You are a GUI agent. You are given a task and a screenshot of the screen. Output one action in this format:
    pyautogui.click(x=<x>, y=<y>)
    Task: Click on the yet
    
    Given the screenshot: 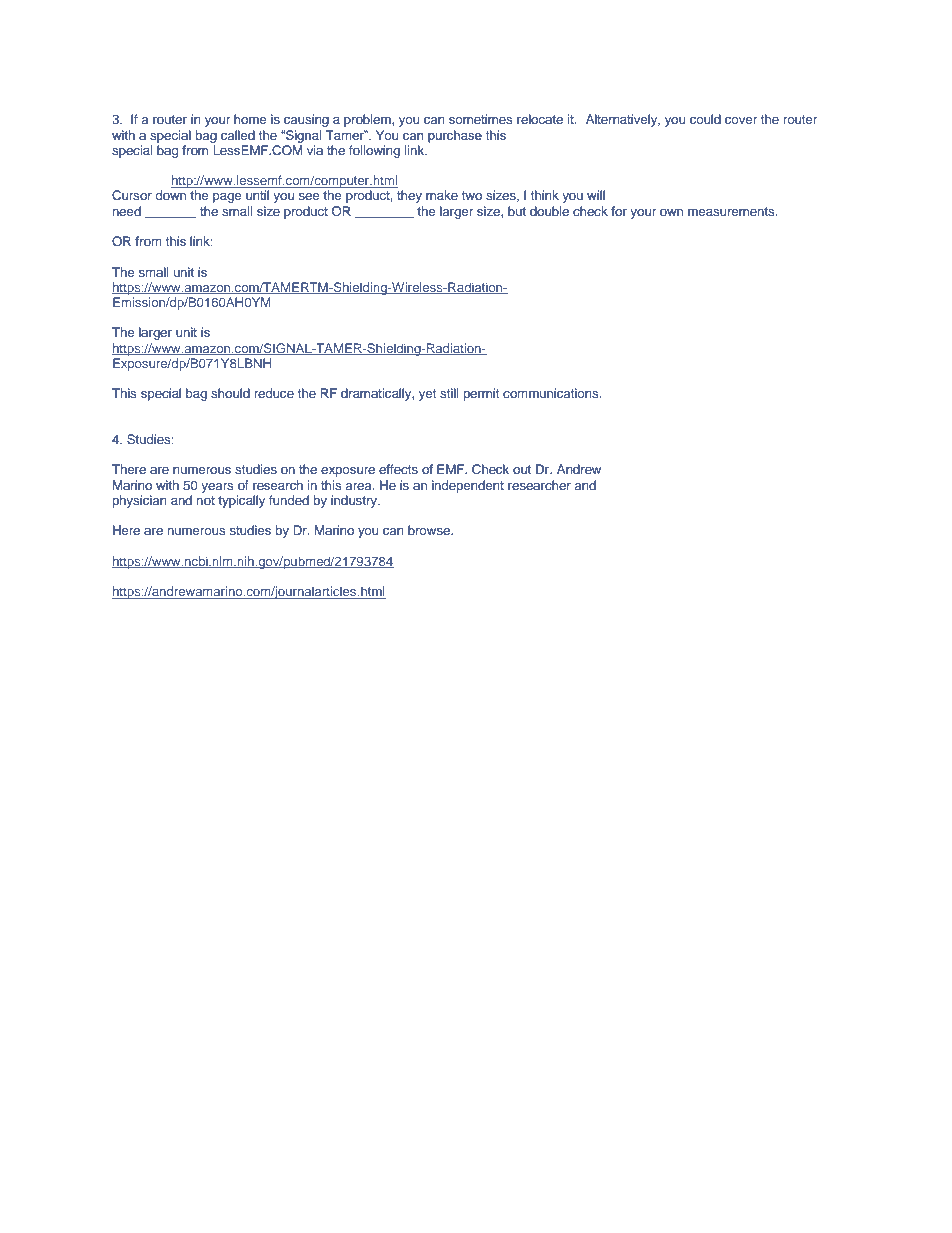 What is the action you would take?
    pyautogui.click(x=427, y=395)
